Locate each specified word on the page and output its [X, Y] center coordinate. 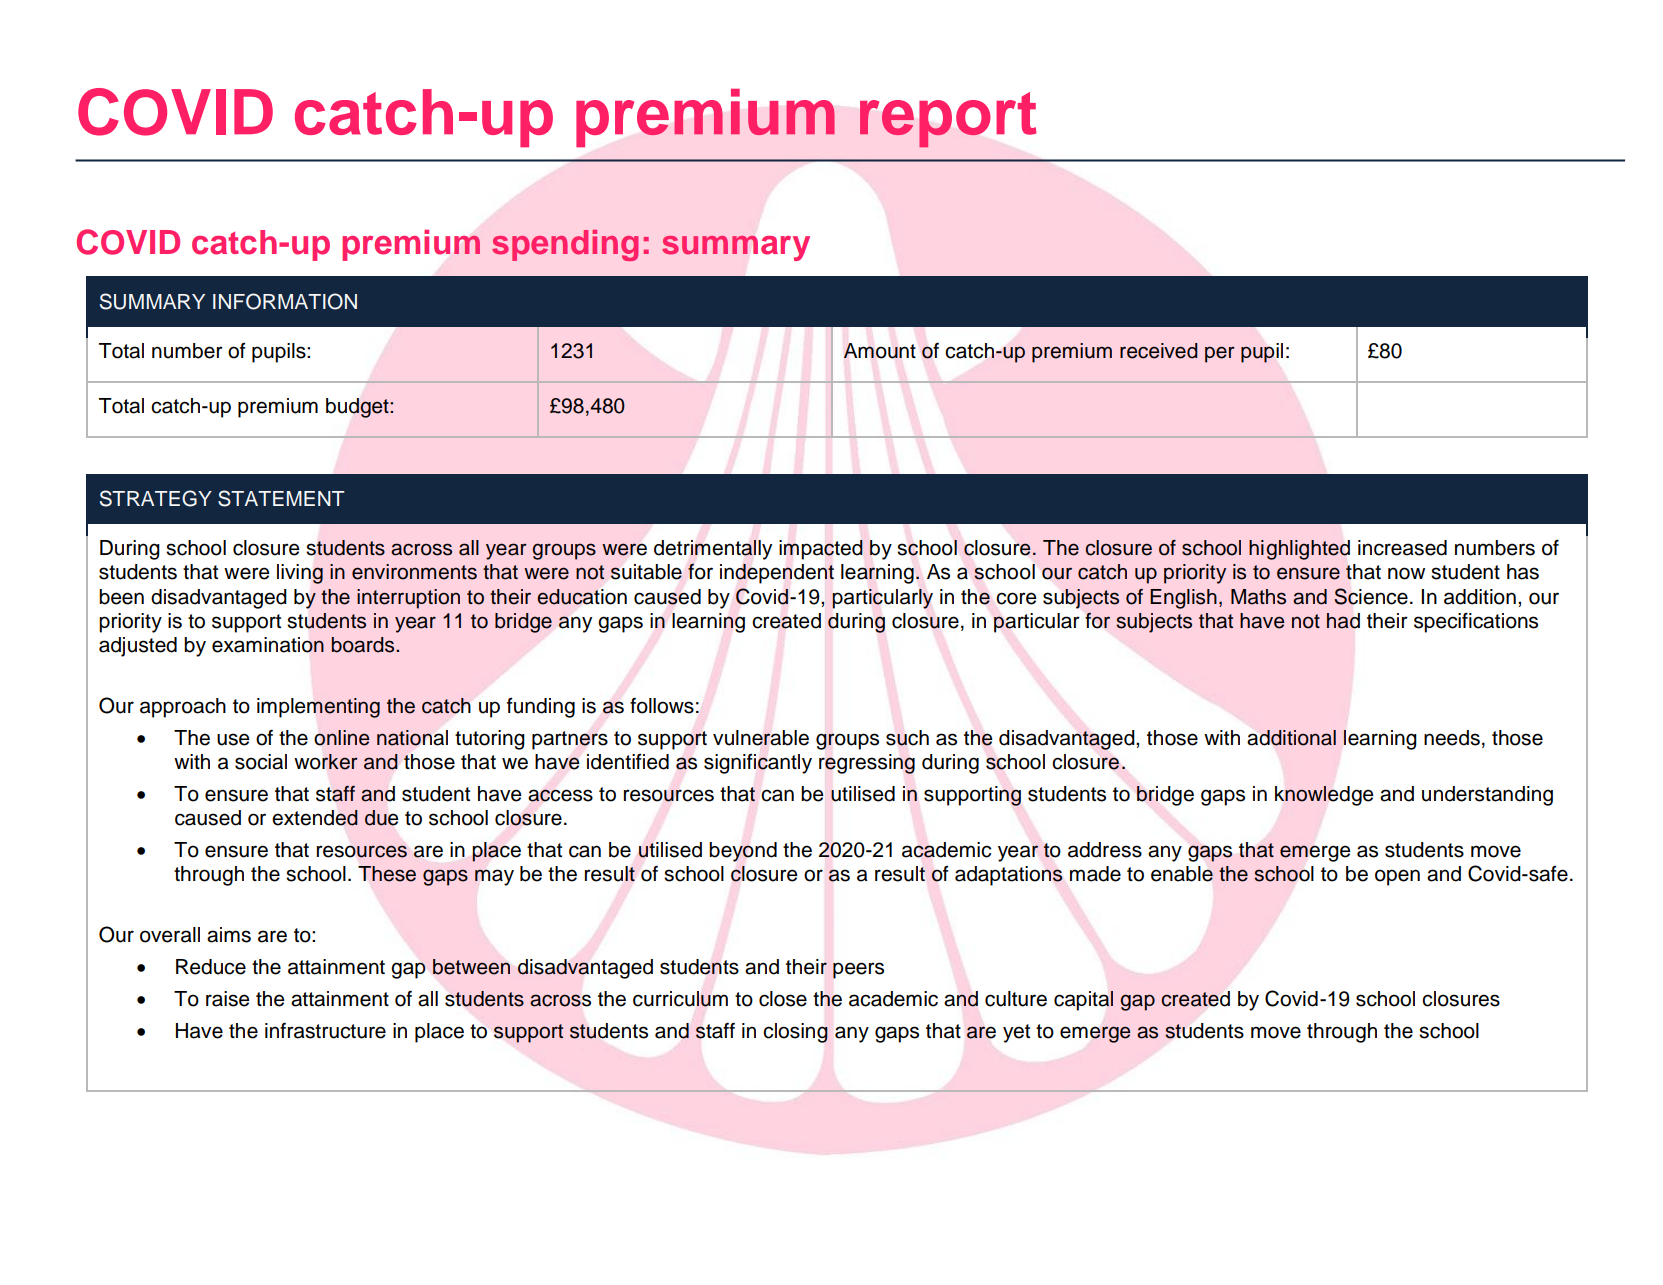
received [1159, 351]
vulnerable [761, 738]
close [783, 999]
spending [565, 245]
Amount [880, 351]
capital [1083, 1001]
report [948, 120]
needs [1452, 738]
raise [228, 999]
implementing [318, 708]
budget [358, 408]
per [1220, 354]
